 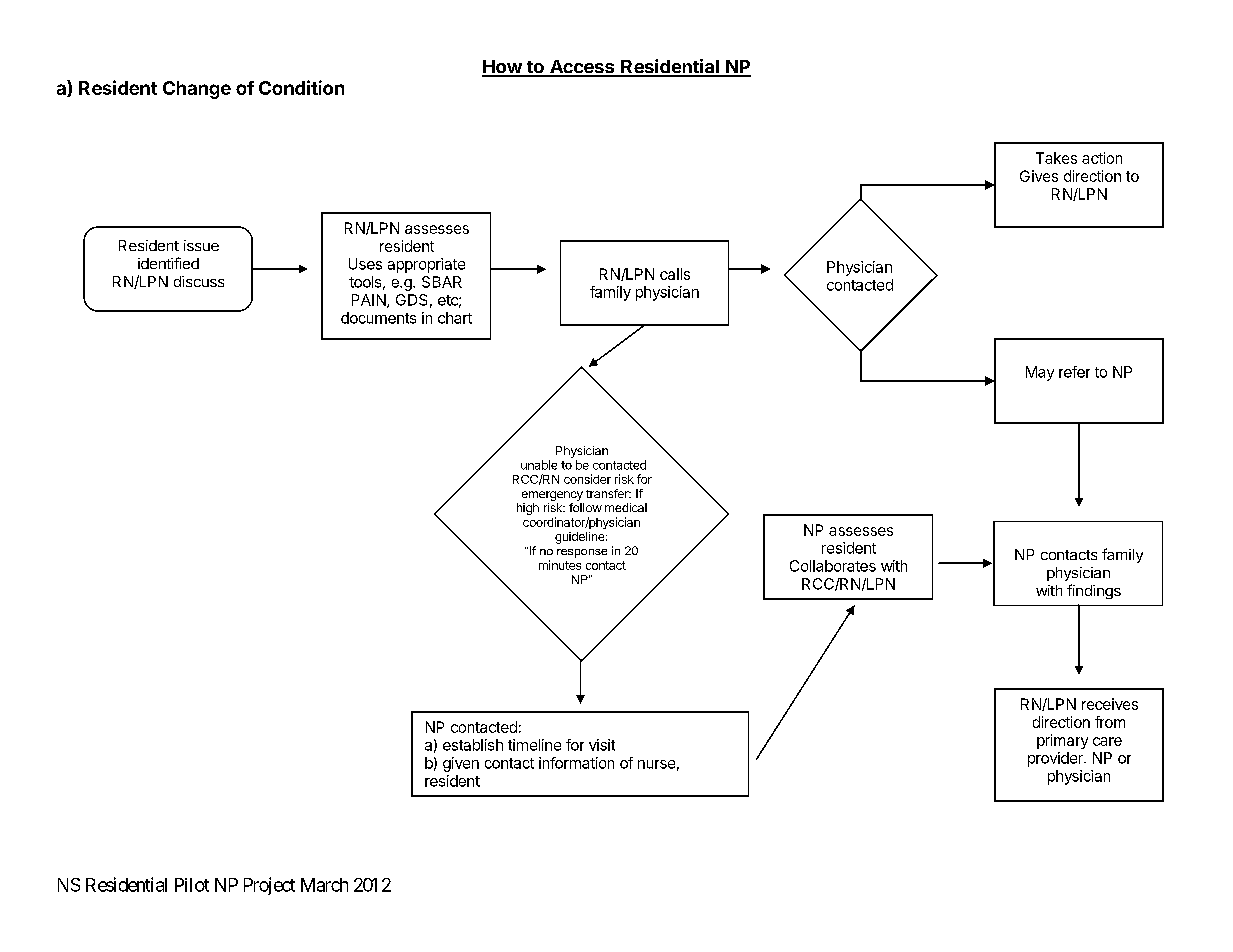 What do you see at coordinates (269, 886) in the screenshot?
I see `Project` at bounding box center [269, 886].
